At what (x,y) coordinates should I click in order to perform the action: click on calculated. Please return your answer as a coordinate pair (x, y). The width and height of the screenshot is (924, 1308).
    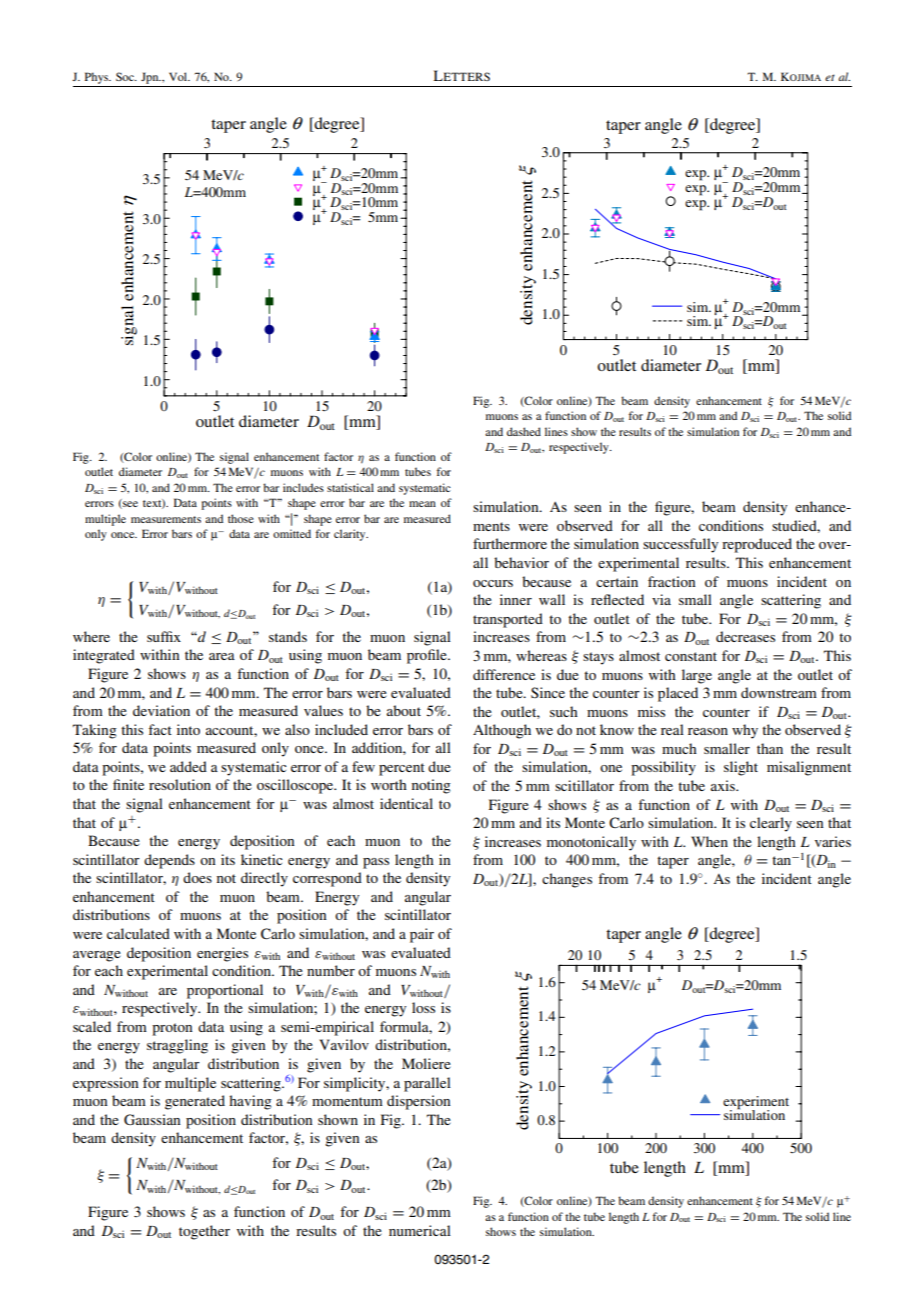
    Looking at the image, I should click on (138, 933).
